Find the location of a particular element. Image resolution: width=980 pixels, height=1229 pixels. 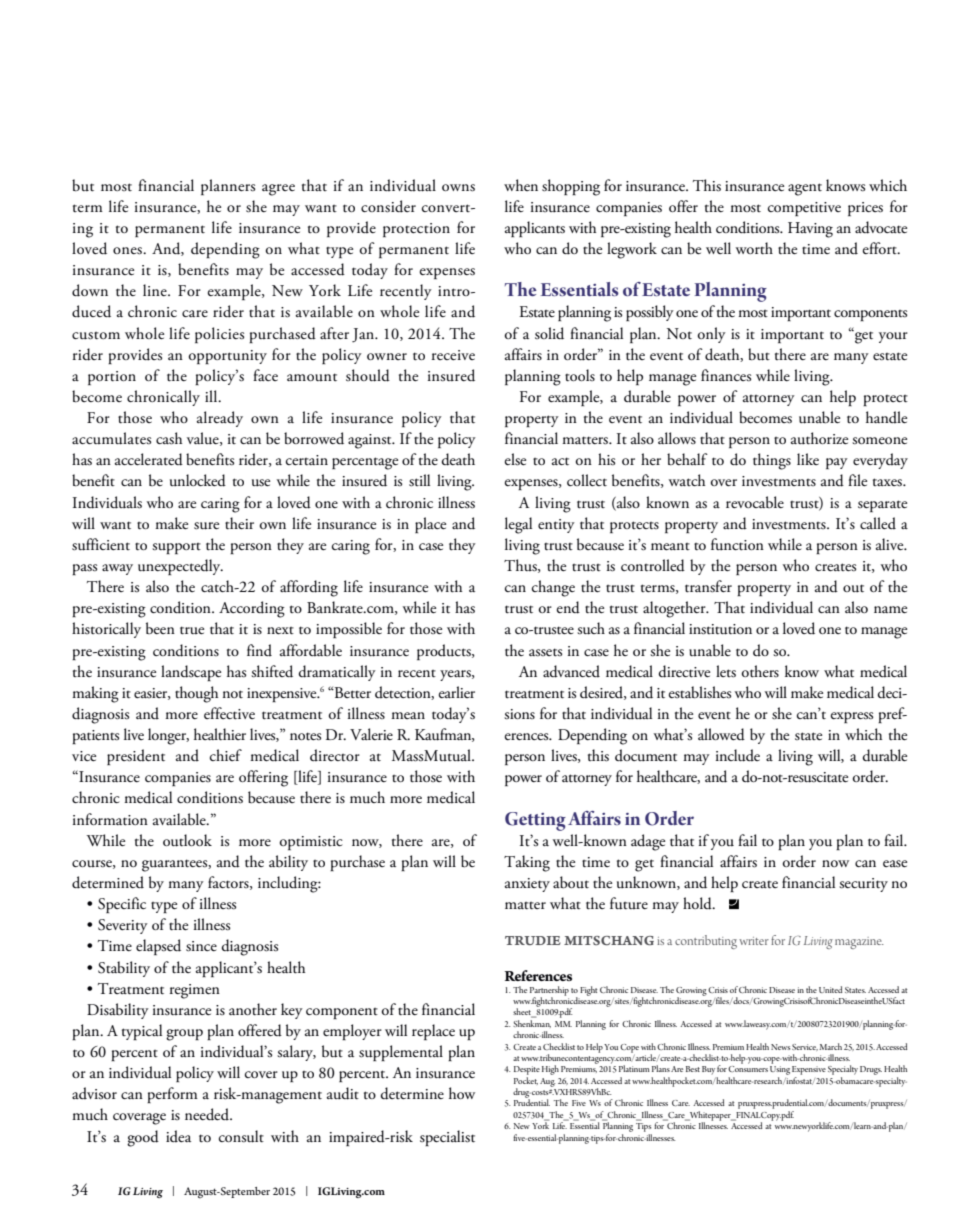

landscape is located at coordinates (191, 673).
